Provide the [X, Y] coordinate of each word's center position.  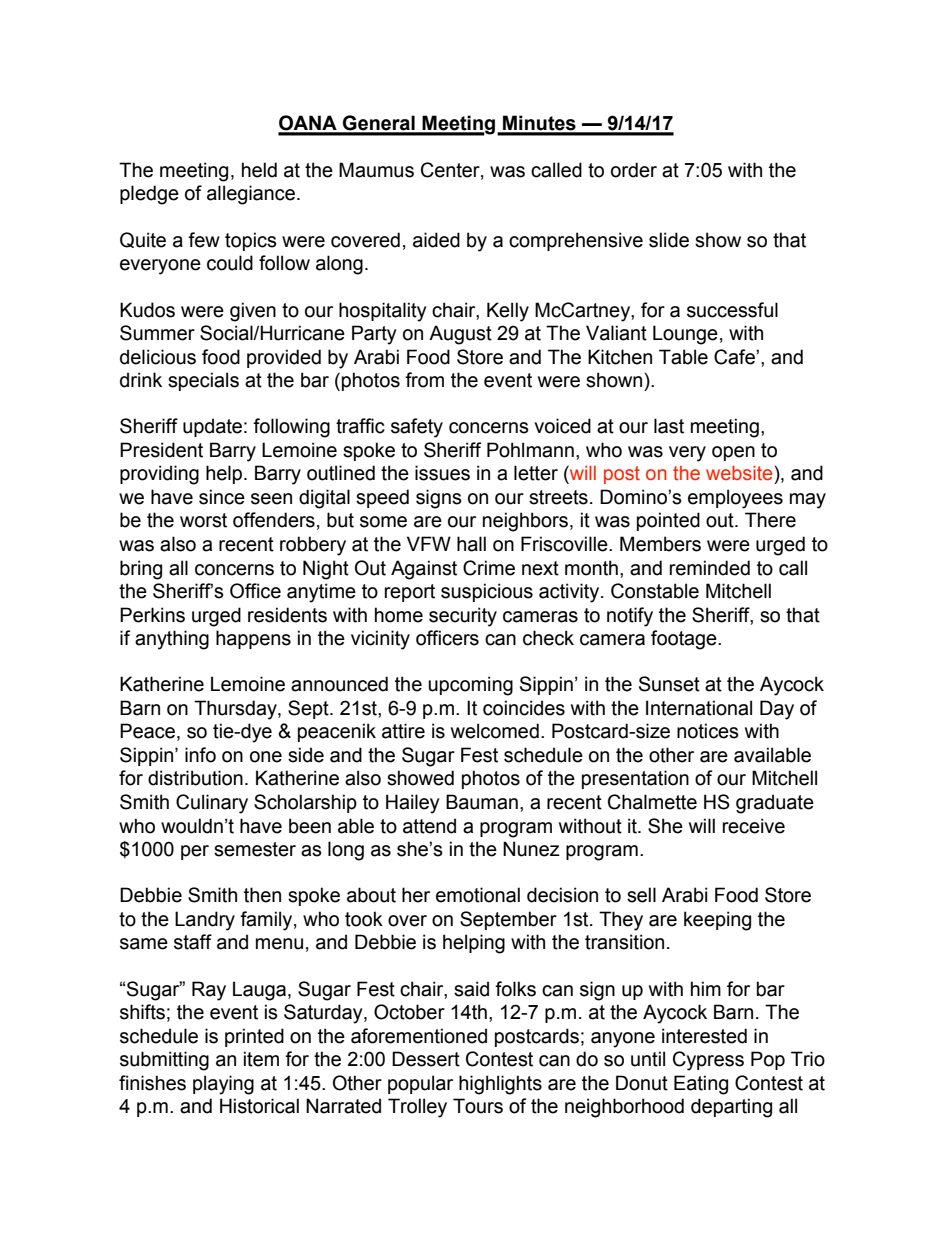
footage [685, 640]
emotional [478, 895]
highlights [500, 1085]
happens [253, 639]
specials [203, 381]
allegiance [251, 195]
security [463, 617]
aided [436, 240]
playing [223, 1085]
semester [255, 849]
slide [669, 240]
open [733, 453]
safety [417, 428]
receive [754, 826]
